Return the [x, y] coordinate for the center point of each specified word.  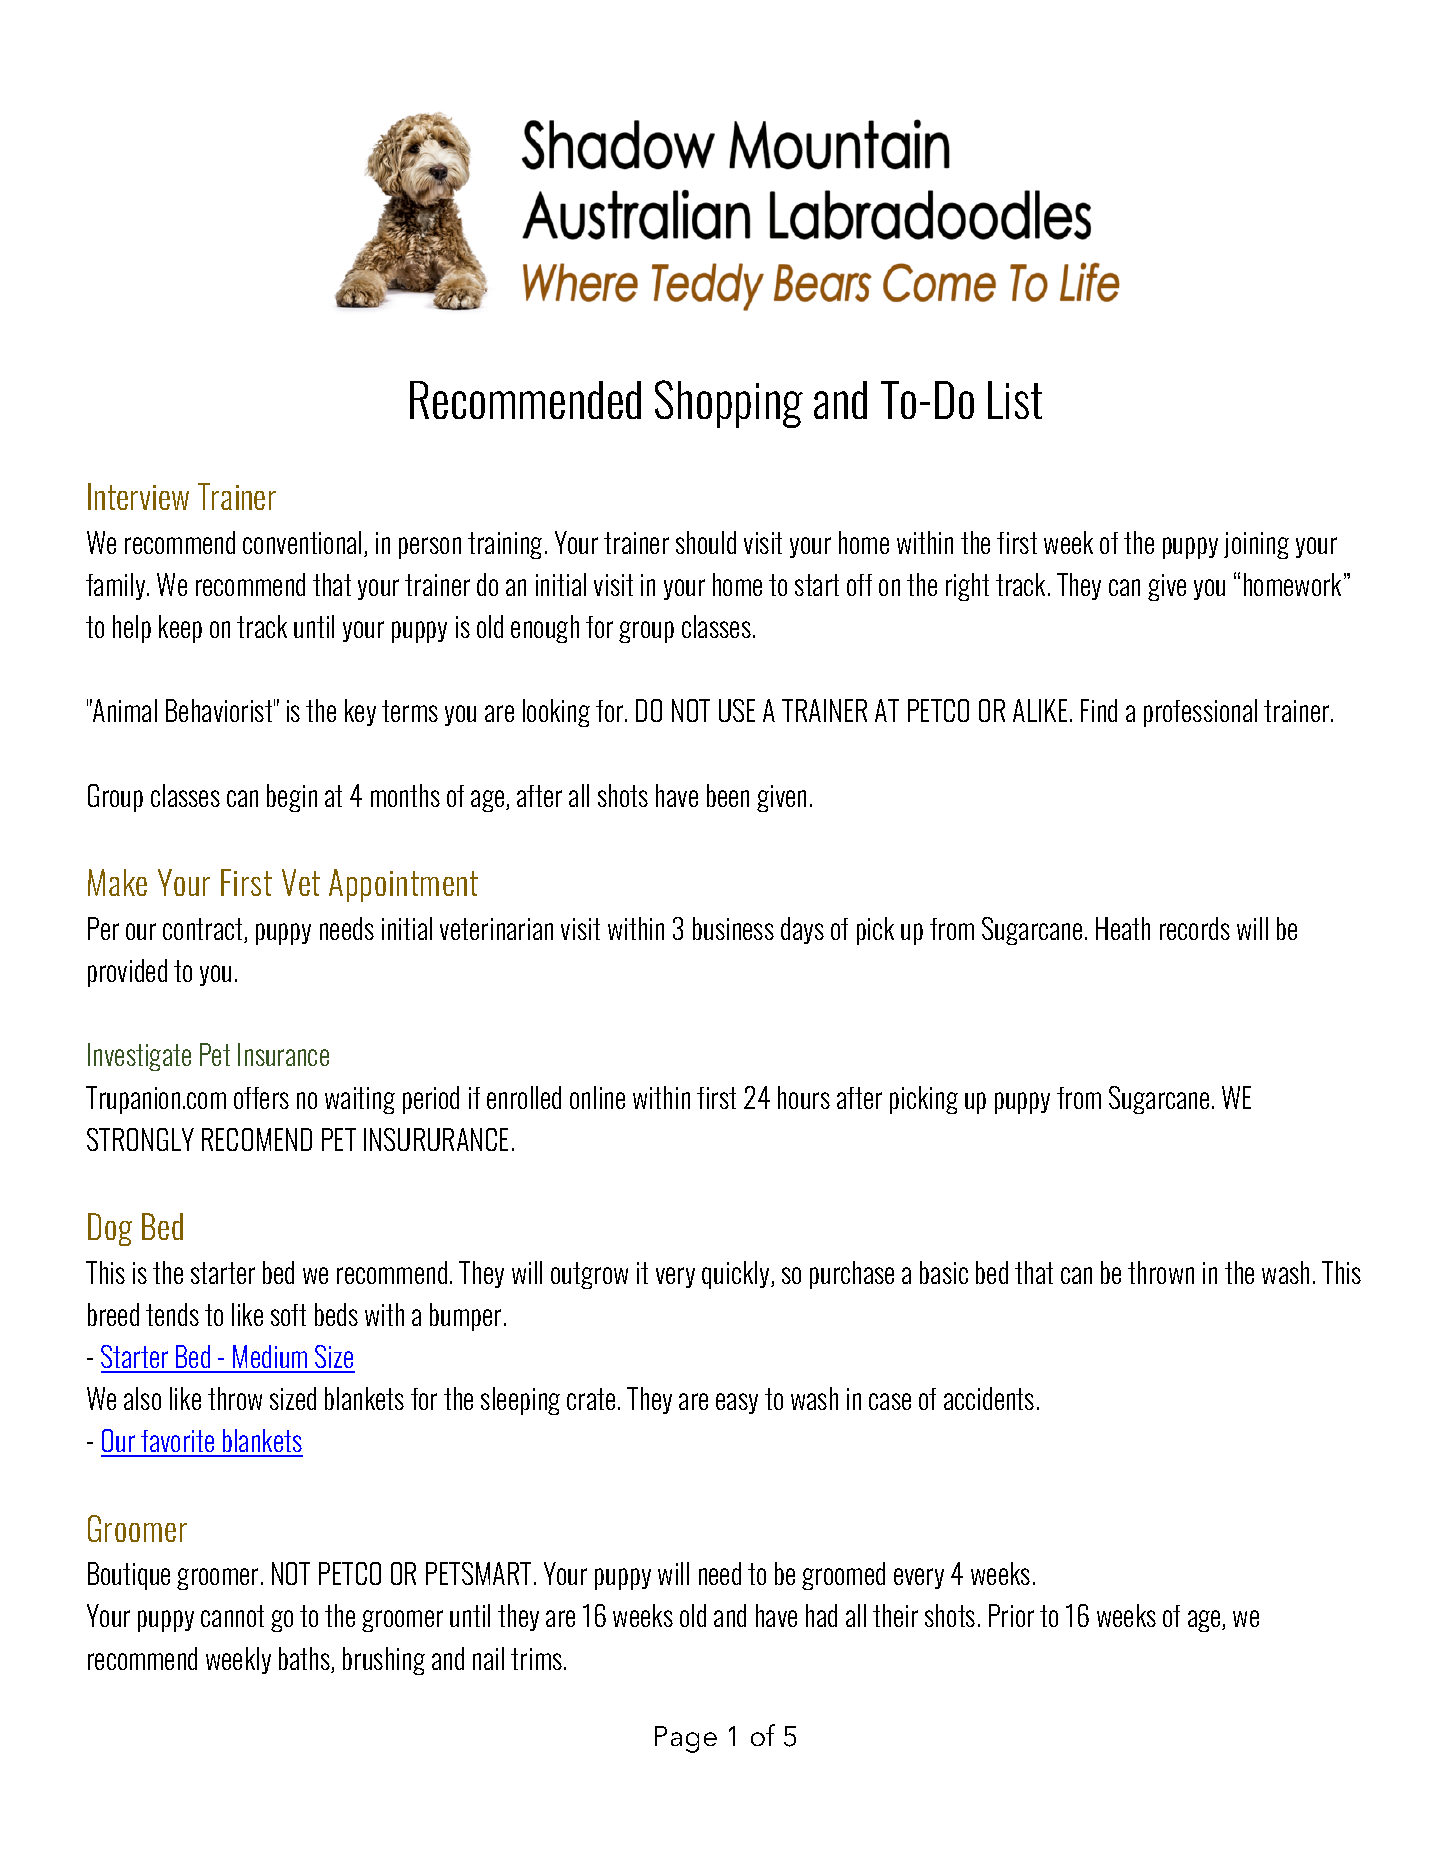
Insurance [283, 1054]
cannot [232, 1616]
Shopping [729, 404]
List [1015, 400]
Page [686, 1739]
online [597, 1097]
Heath [1123, 928]
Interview [138, 496]
